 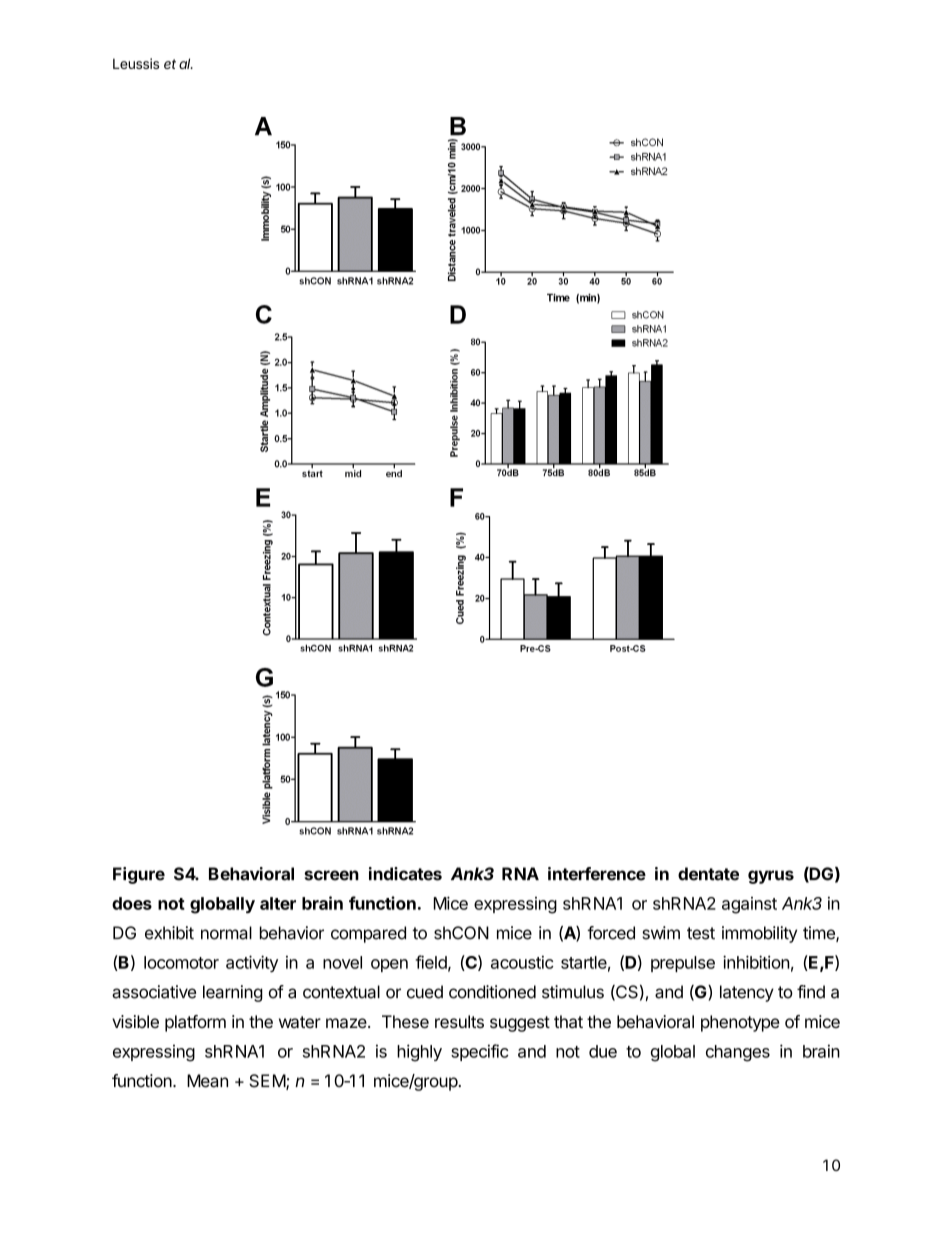 I want to click on latency, so click(x=747, y=993).
